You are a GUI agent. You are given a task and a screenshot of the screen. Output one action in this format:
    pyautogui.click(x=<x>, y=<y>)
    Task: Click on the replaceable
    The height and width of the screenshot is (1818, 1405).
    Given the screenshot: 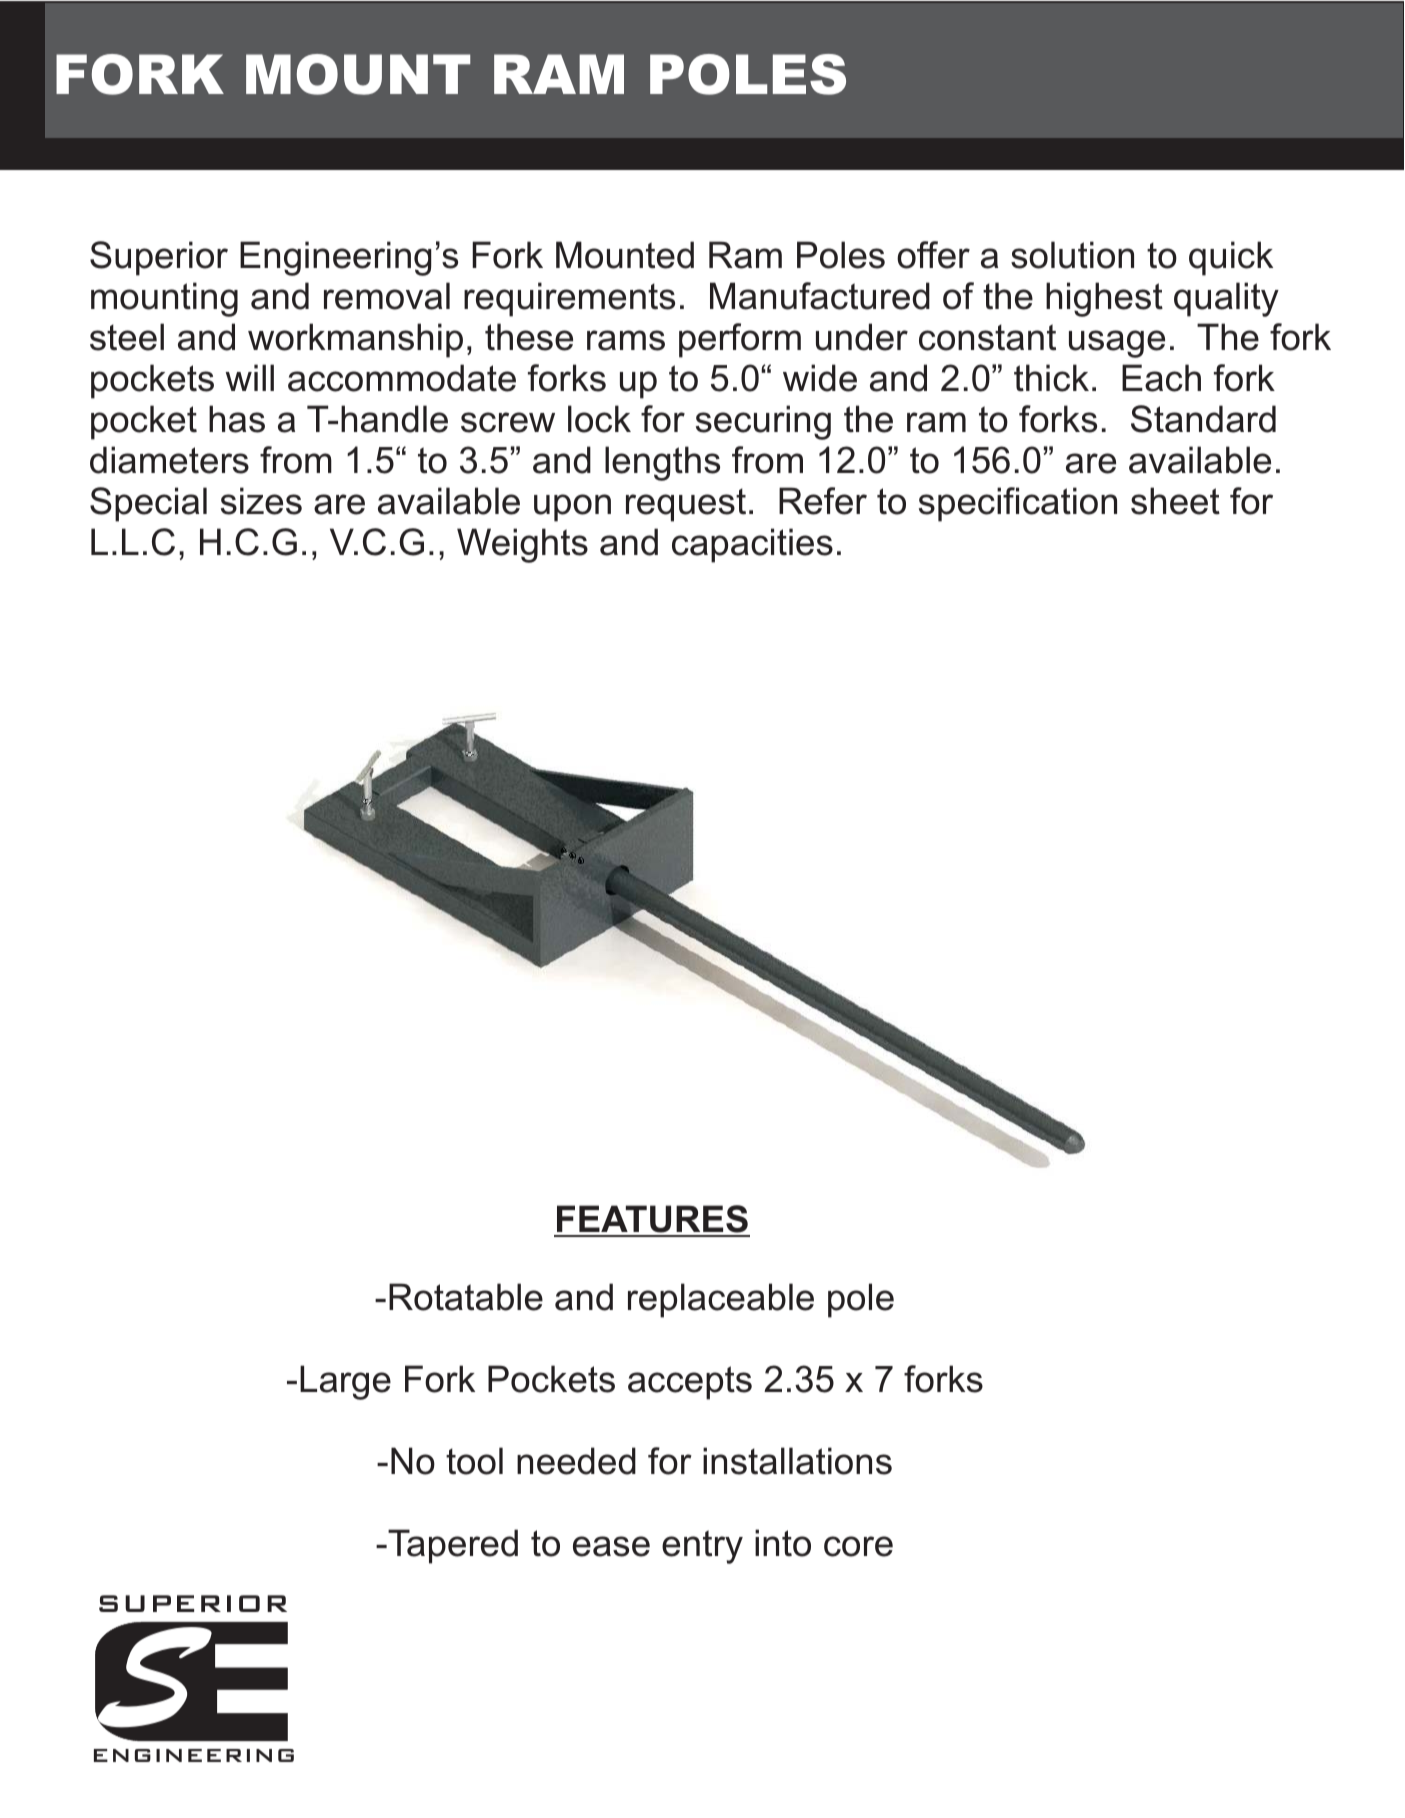 What is the action you would take?
    pyautogui.click(x=721, y=1300)
